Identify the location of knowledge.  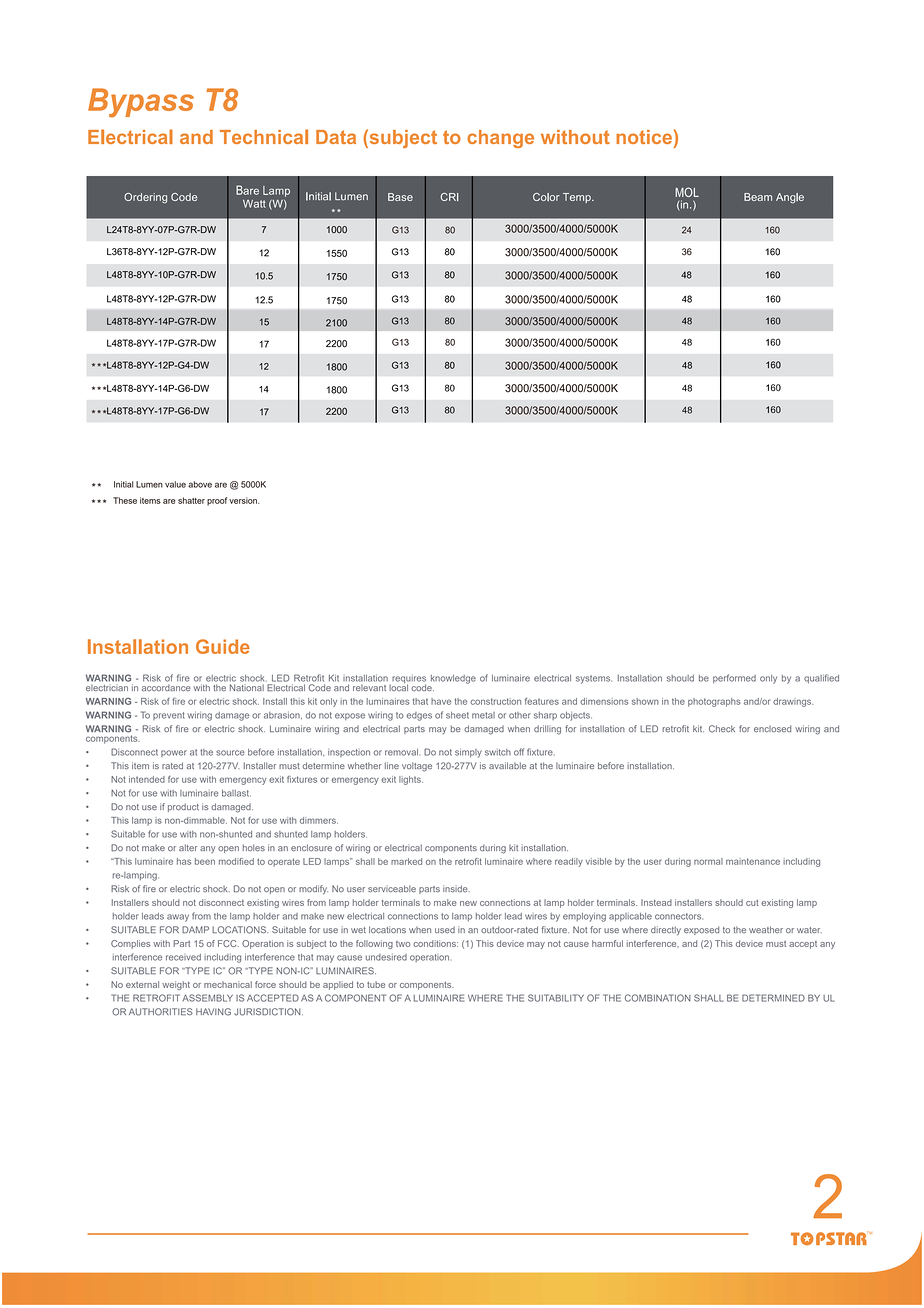
(453, 679).
